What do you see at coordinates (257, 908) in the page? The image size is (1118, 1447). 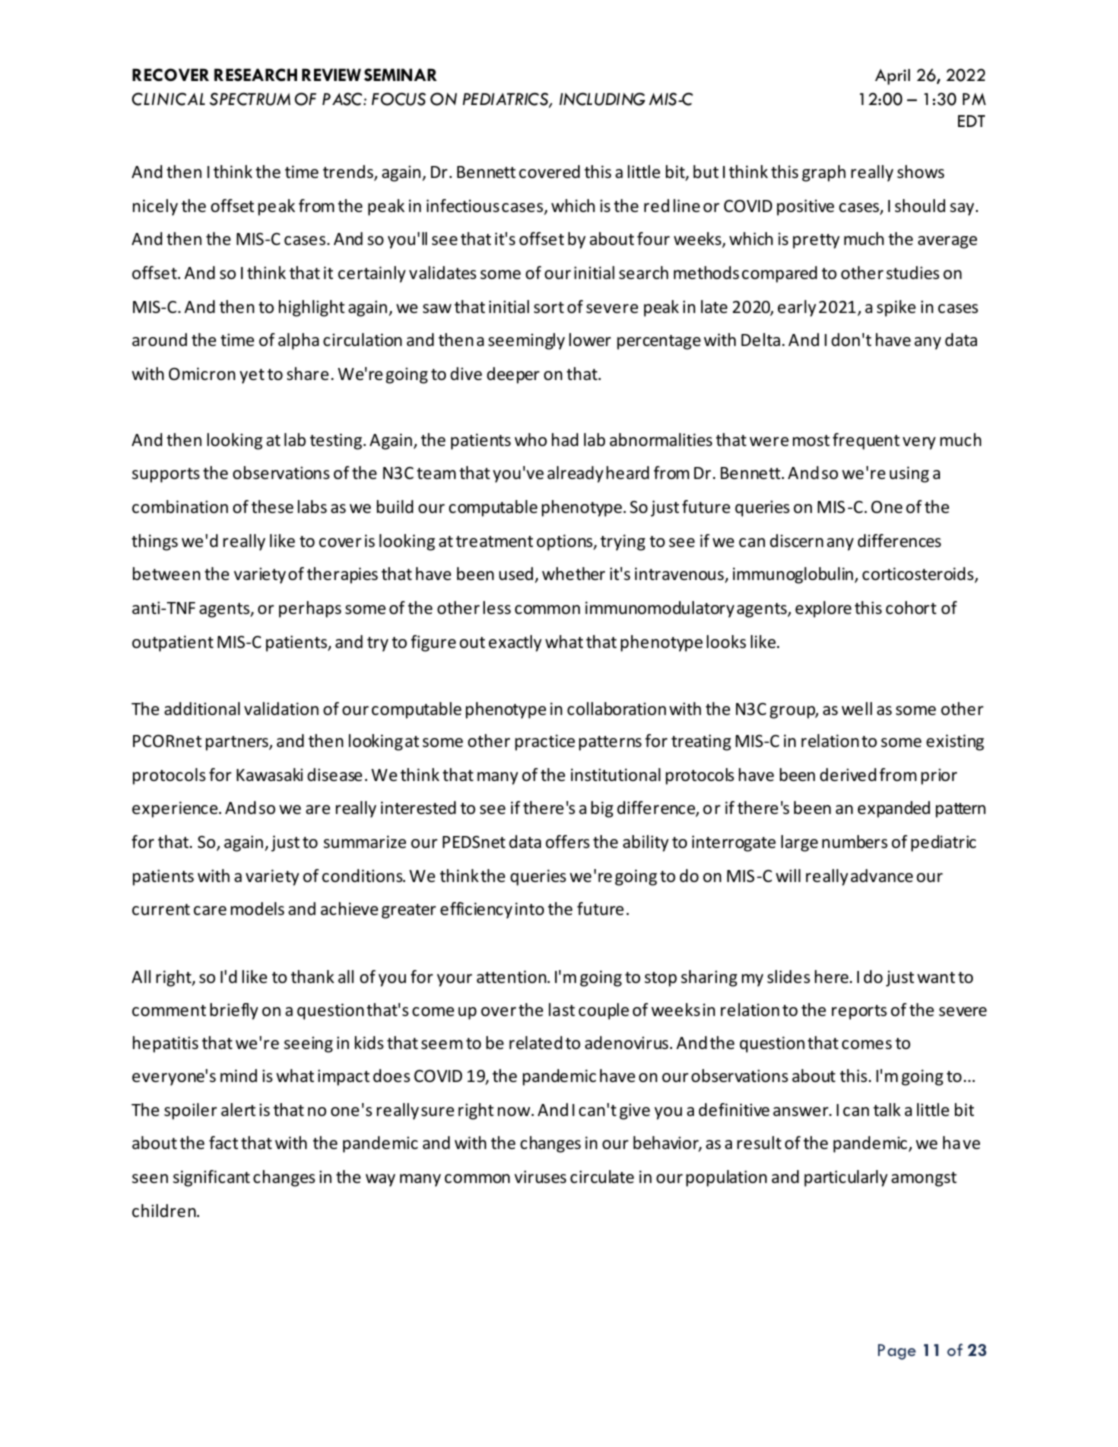 I see `models` at bounding box center [257, 908].
